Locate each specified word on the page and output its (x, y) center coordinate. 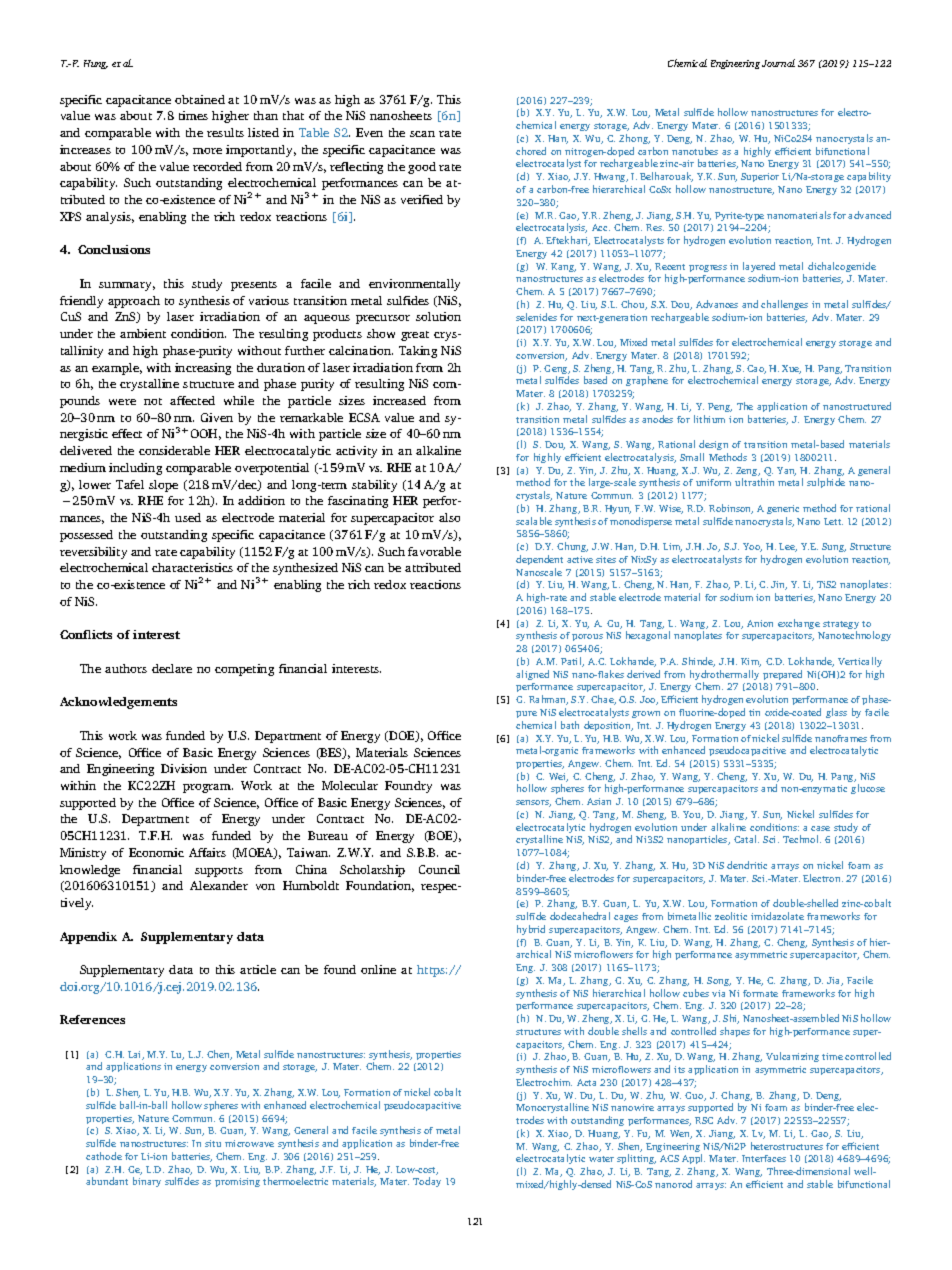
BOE (441, 836)
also (449, 517)
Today (427, 1182)
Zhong (634, 139)
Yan (786, 471)
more (207, 151)
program (208, 788)
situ (213, 1143)
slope (163, 486)
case (820, 828)
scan (422, 134)
